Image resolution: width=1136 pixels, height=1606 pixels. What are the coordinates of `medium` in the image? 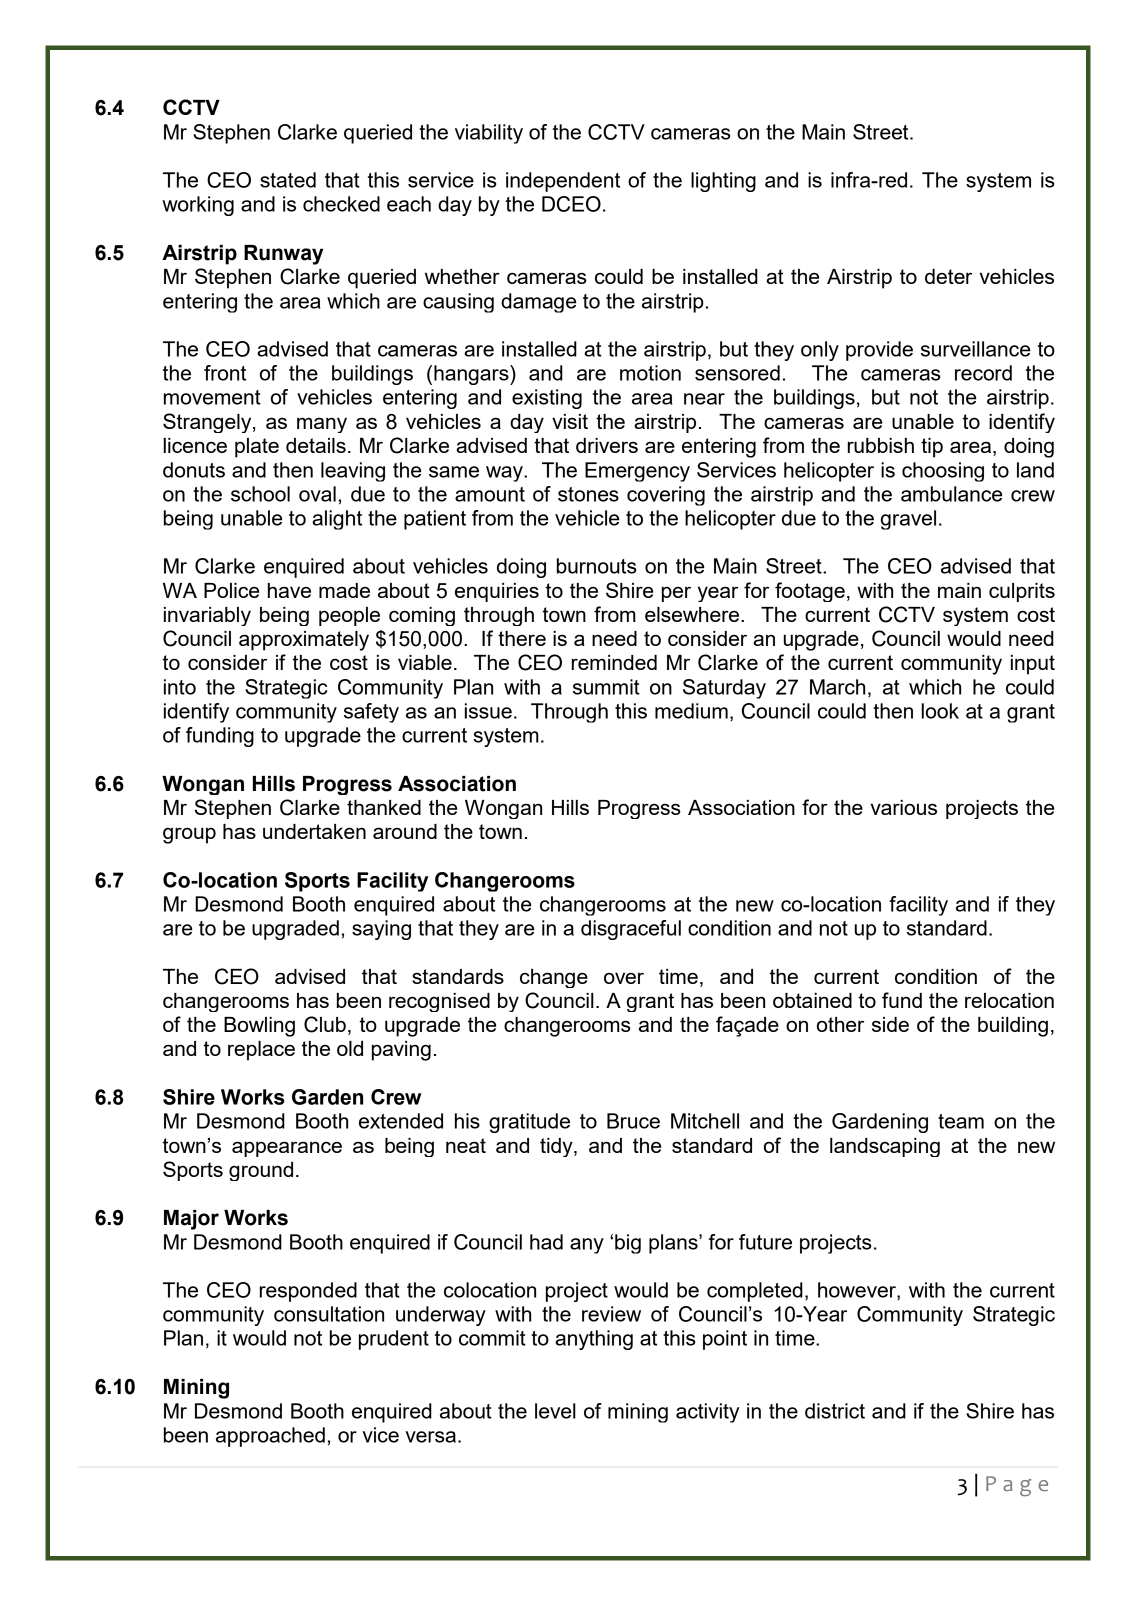 It's located at (691, 711).
